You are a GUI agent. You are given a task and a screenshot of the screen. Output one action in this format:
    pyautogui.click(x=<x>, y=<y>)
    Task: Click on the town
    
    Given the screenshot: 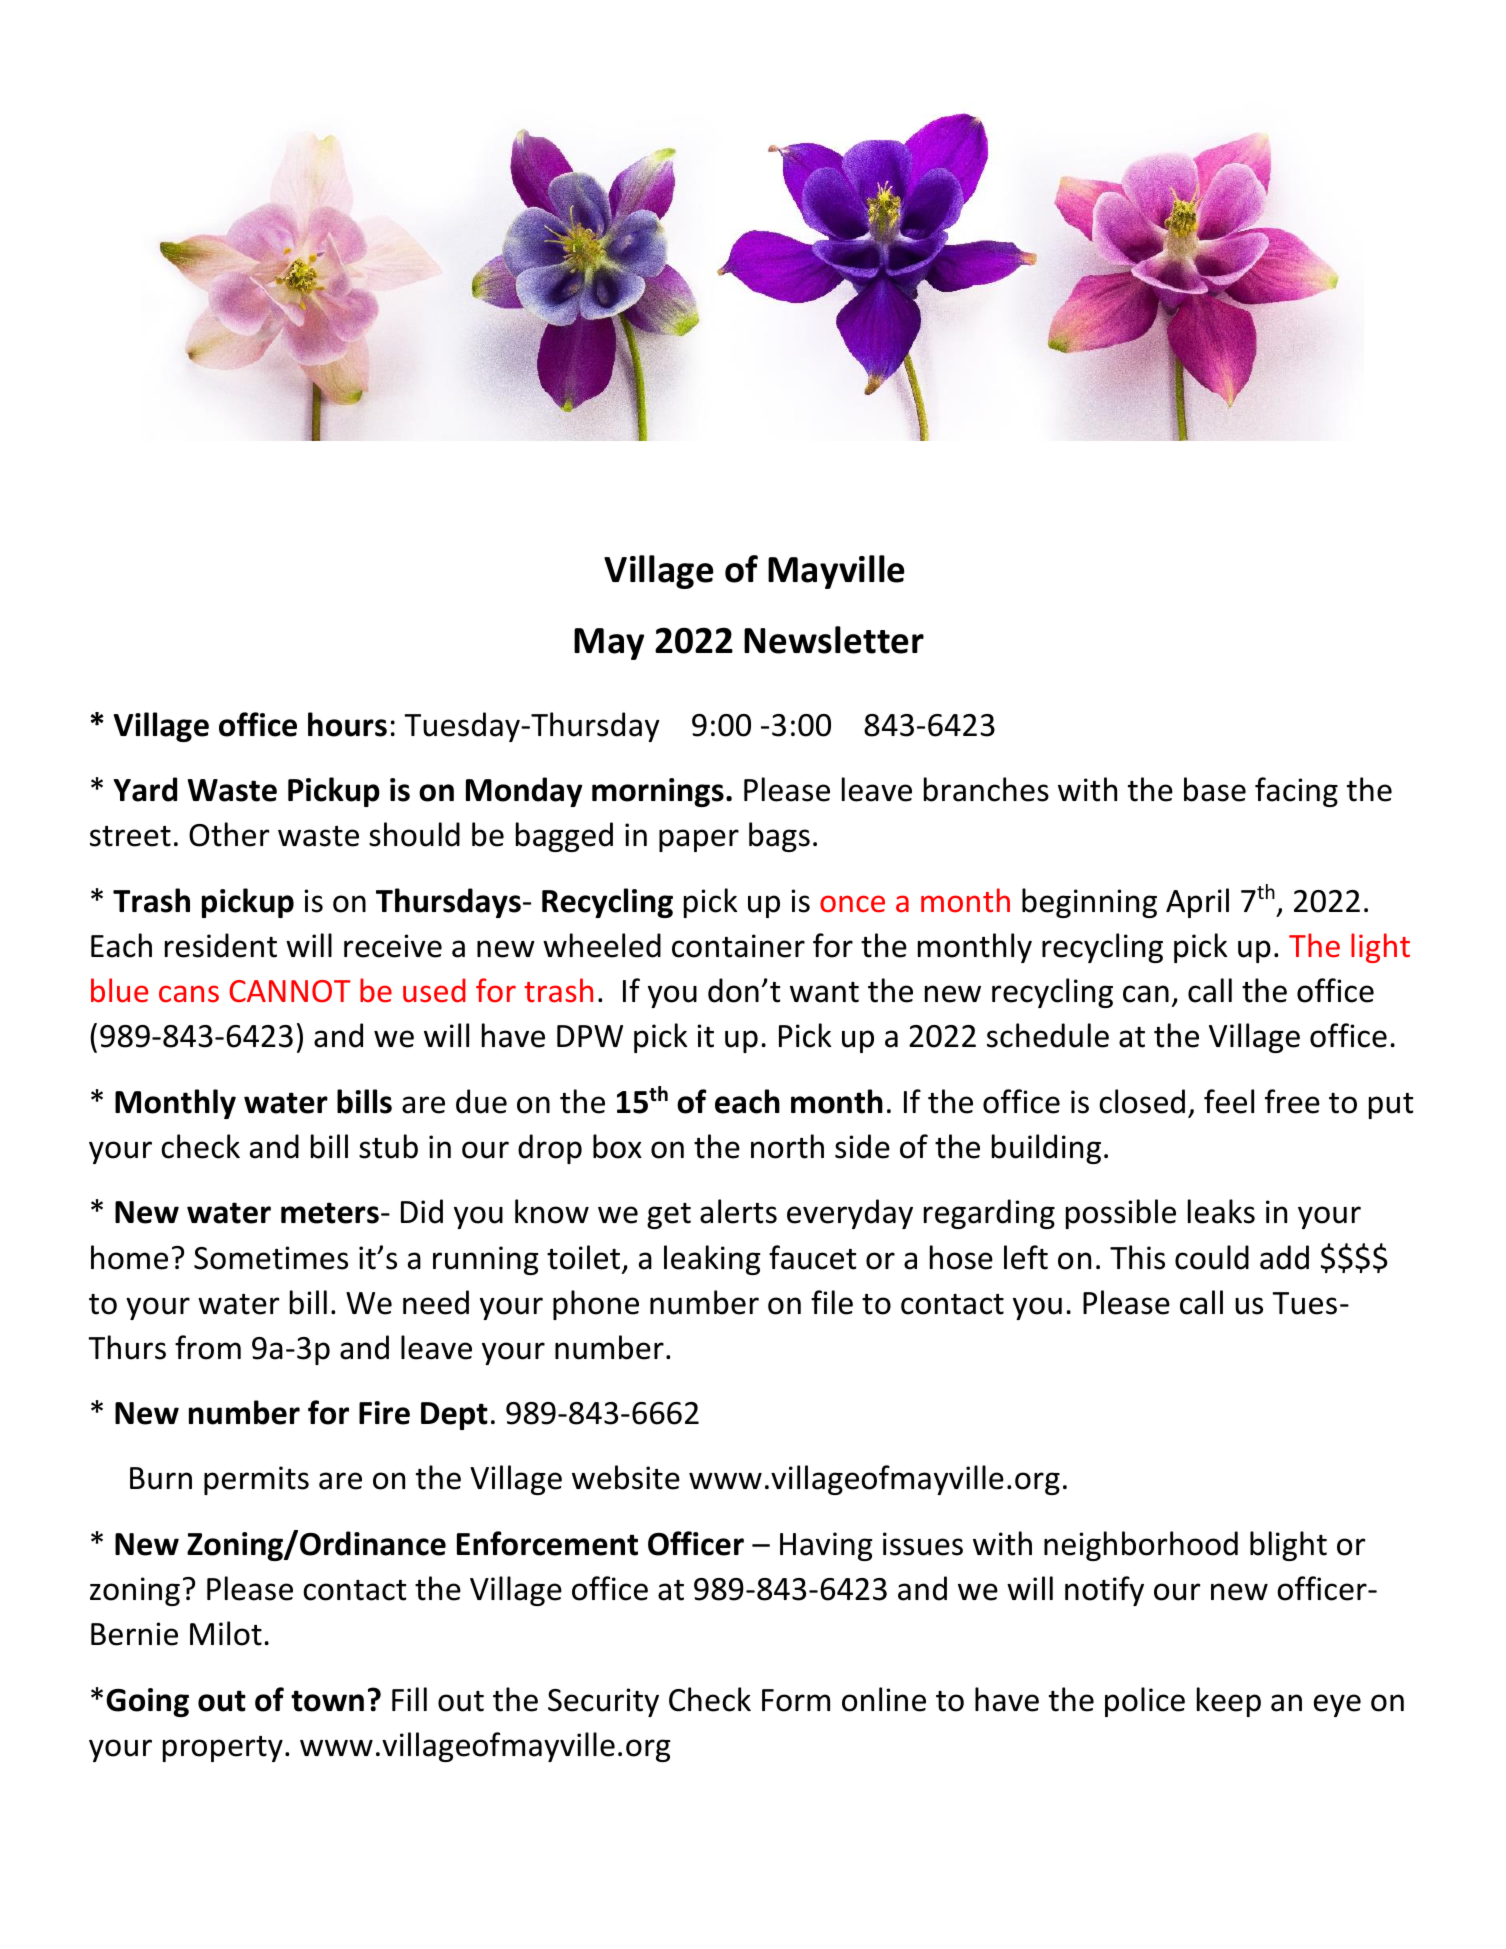 What is the action you would take?
    pyautogui.click(x=327, y=1701)
